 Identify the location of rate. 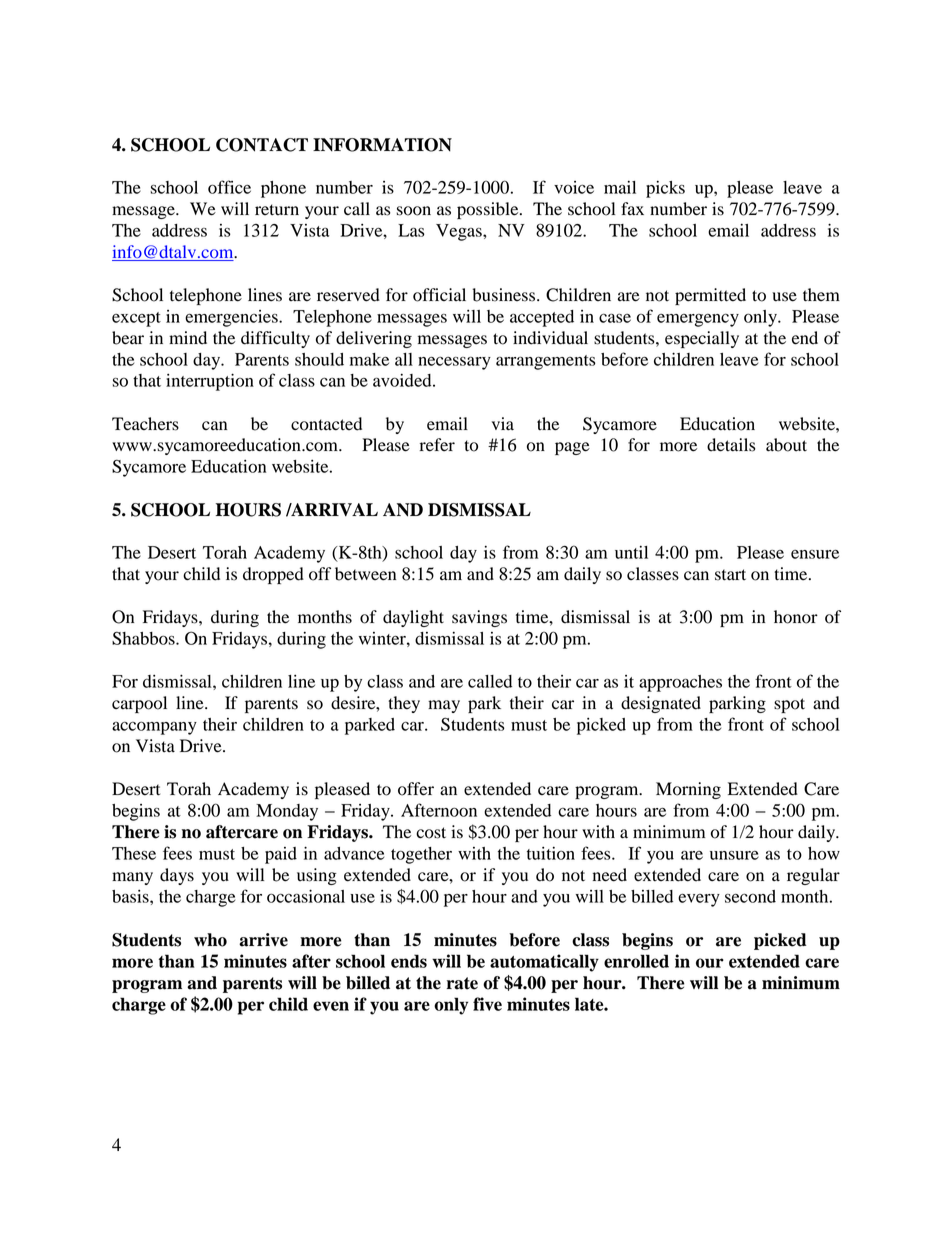
(462, 983).
